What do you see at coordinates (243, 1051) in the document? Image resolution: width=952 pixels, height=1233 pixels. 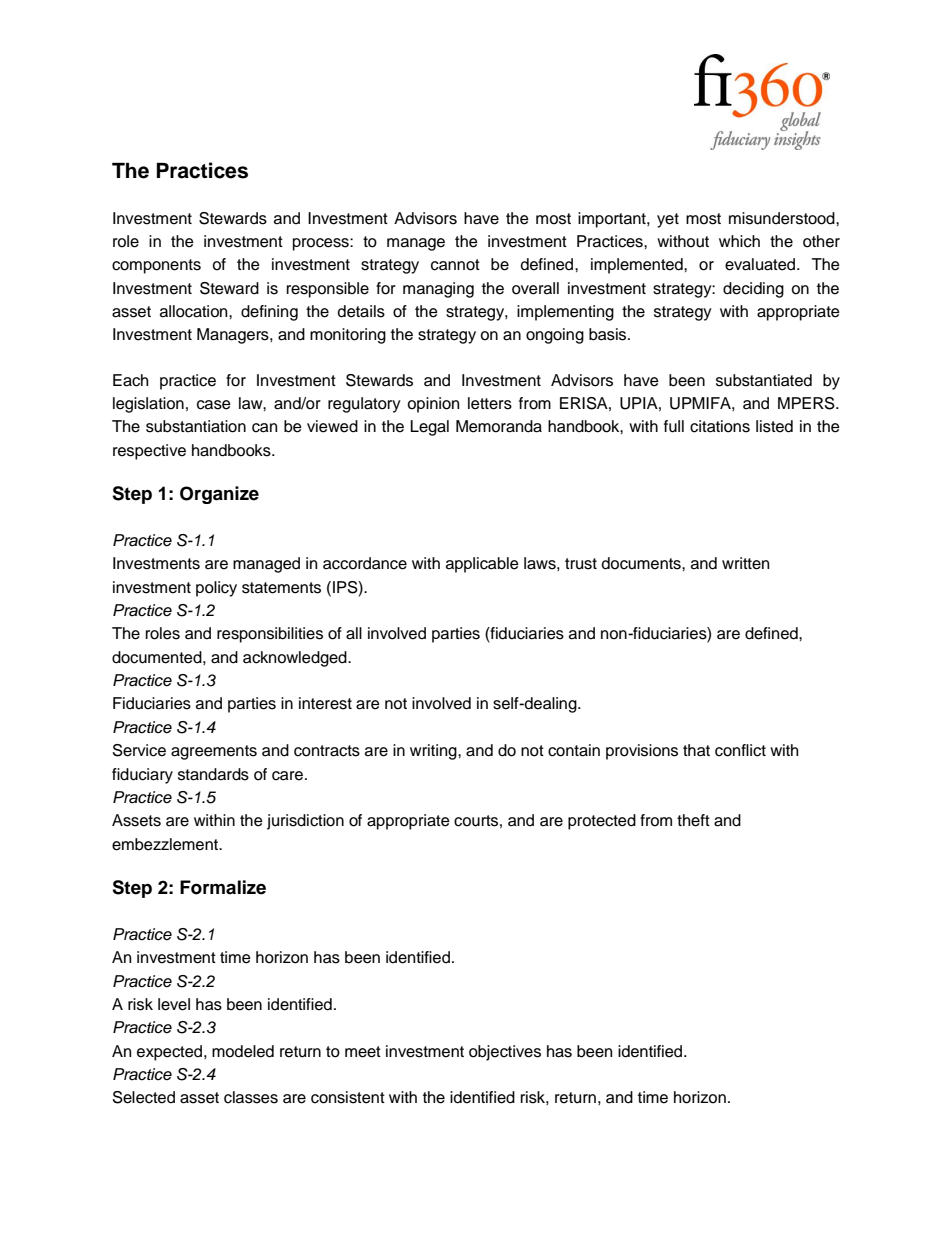 I see `modeled` at bounding box center [243, 1051].
